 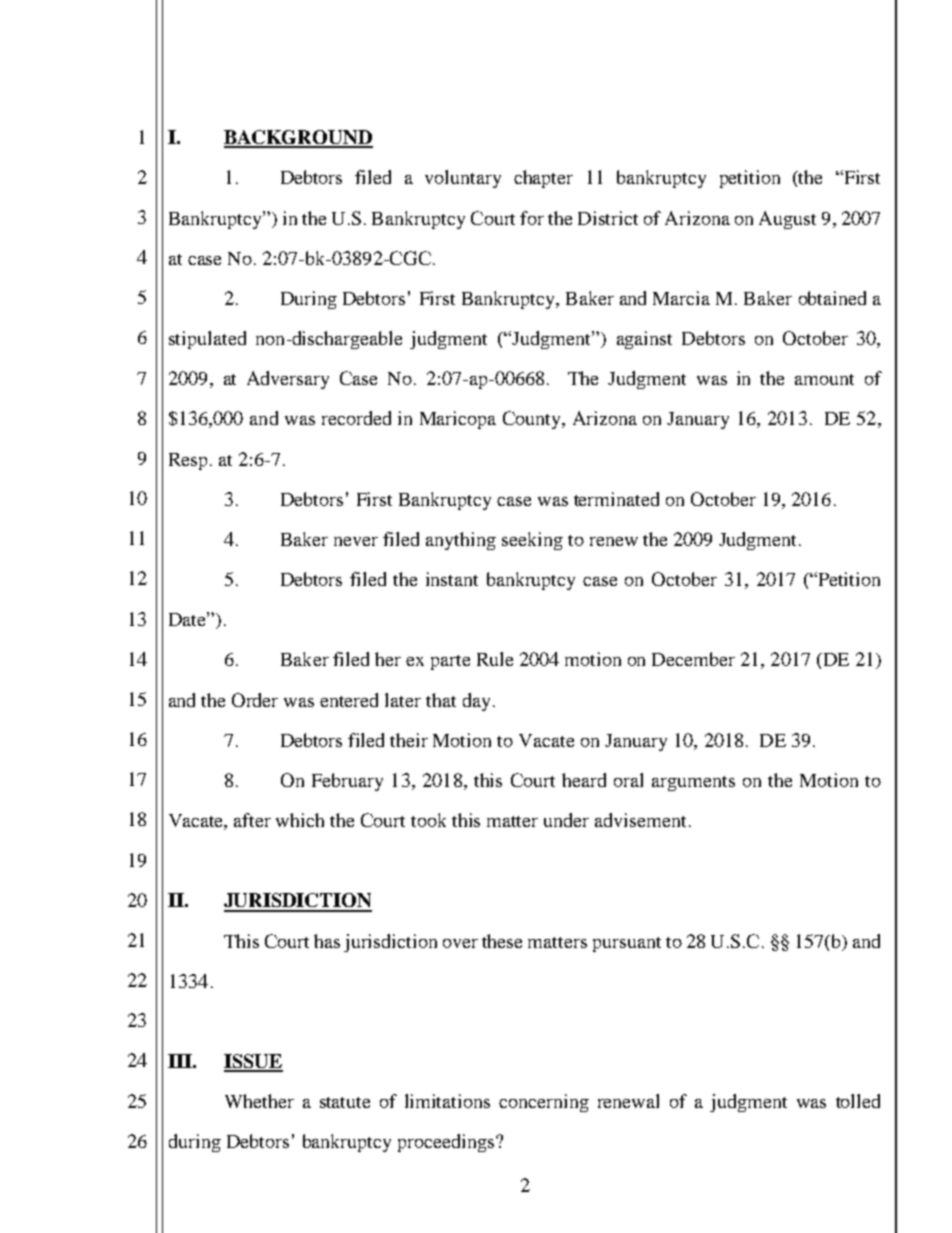 I want to click on Adversary, so click(x=288, y=380).
